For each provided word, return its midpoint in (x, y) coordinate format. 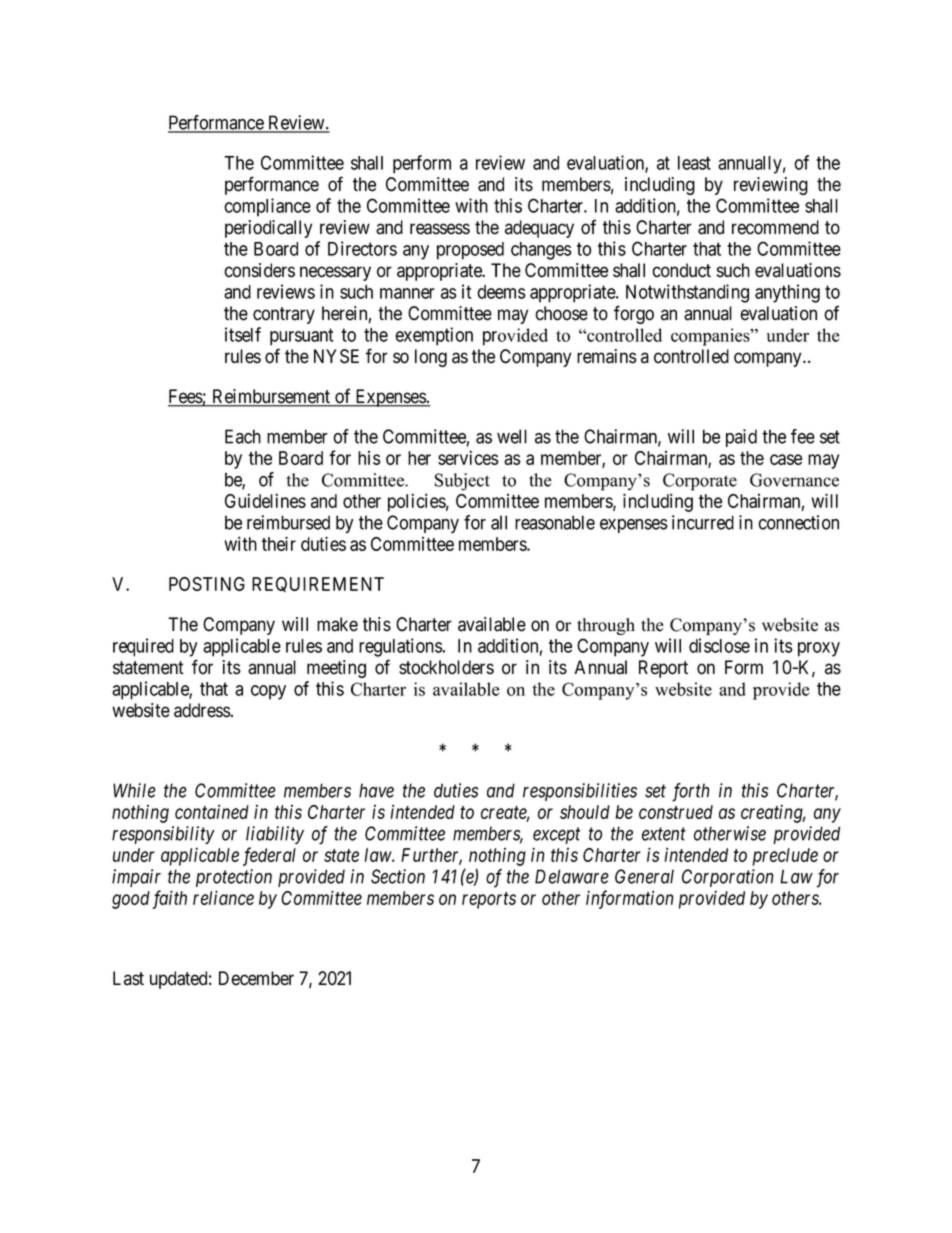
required (143, 647)
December (256, 978)
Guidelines (265, 500)
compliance (267, 207)
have (376, 790)
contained (212, 811)
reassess (440, 229)
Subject (462, 482)
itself (243, 334)
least (694, 163)
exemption (434, 336)
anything (787, 293)
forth (691, 792)
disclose (719, 645)
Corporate (700, 482)
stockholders (446, 667)
